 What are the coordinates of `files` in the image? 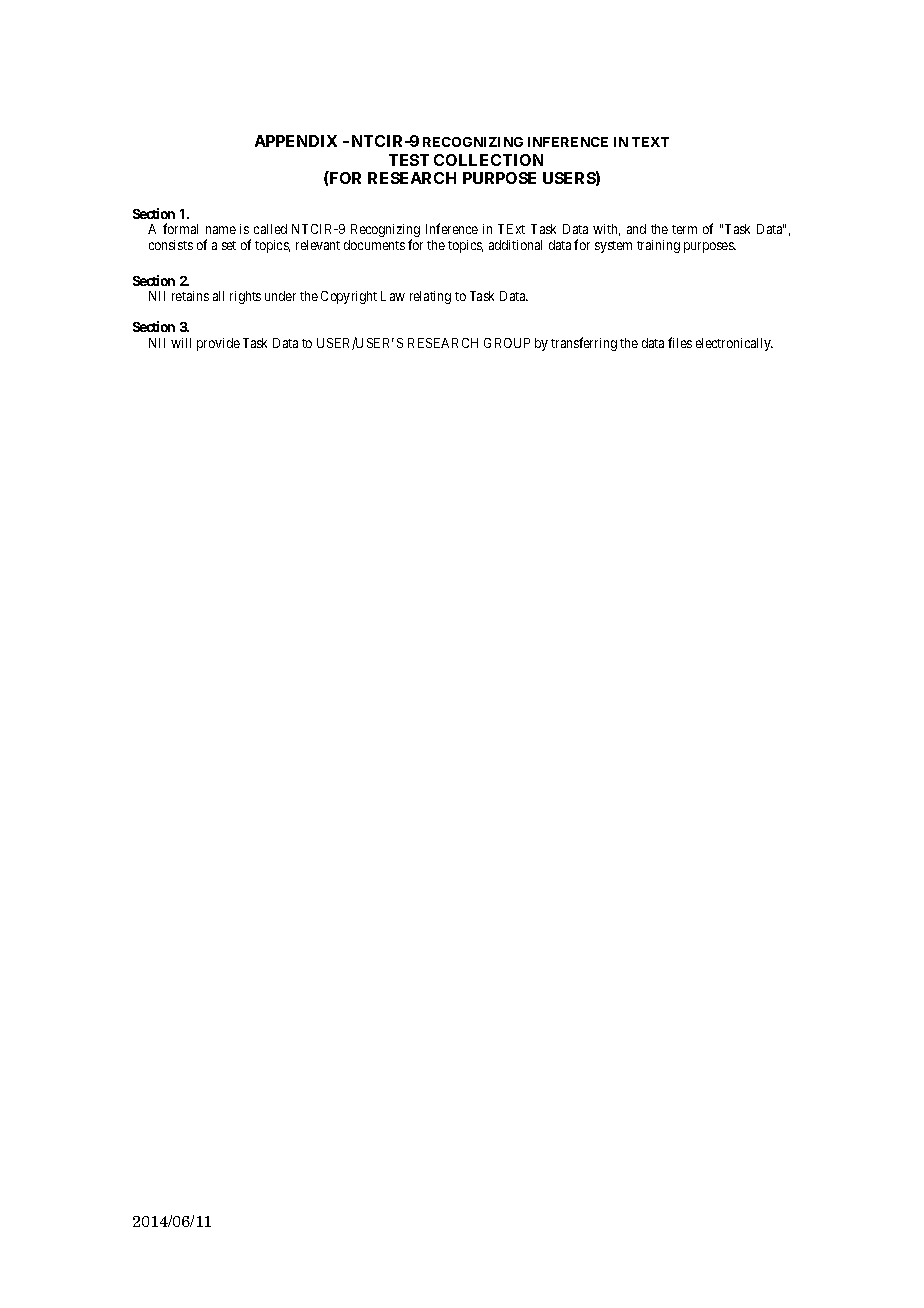 It's located at (680, 342).
